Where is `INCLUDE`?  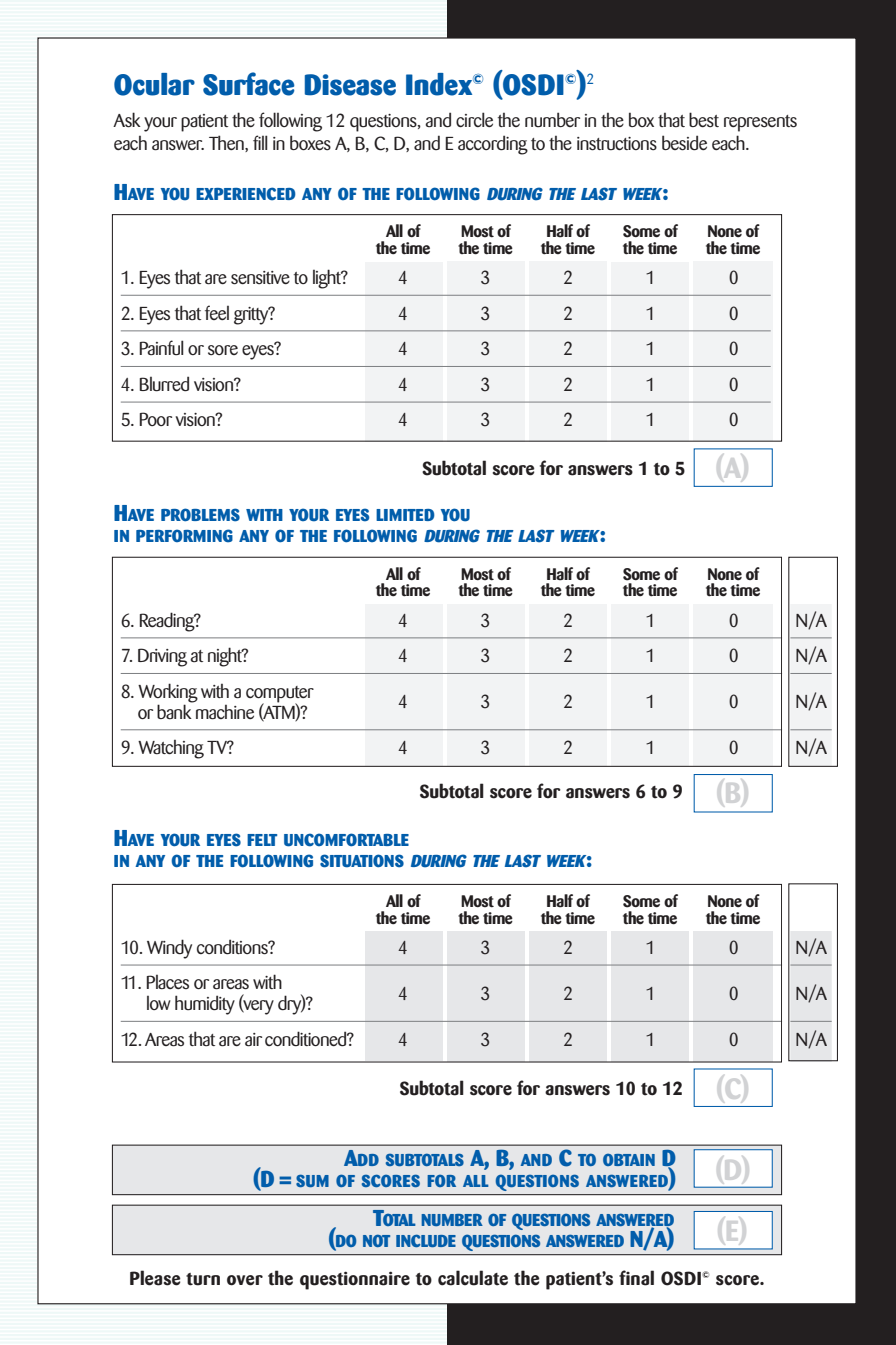 INCLUDE is located at coordinates (426, 1240).
